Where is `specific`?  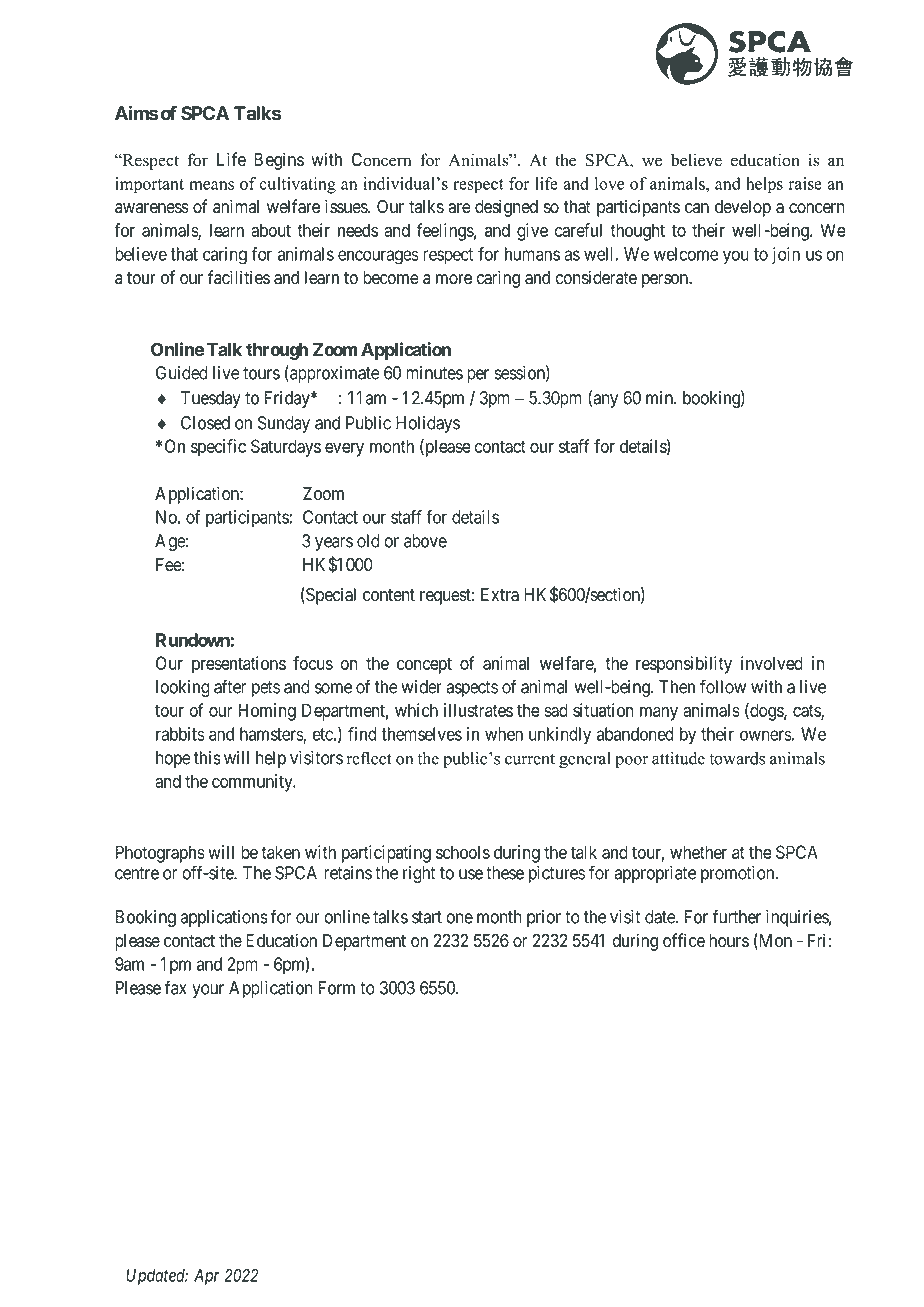 specific is located at coordinates (218, 448).
